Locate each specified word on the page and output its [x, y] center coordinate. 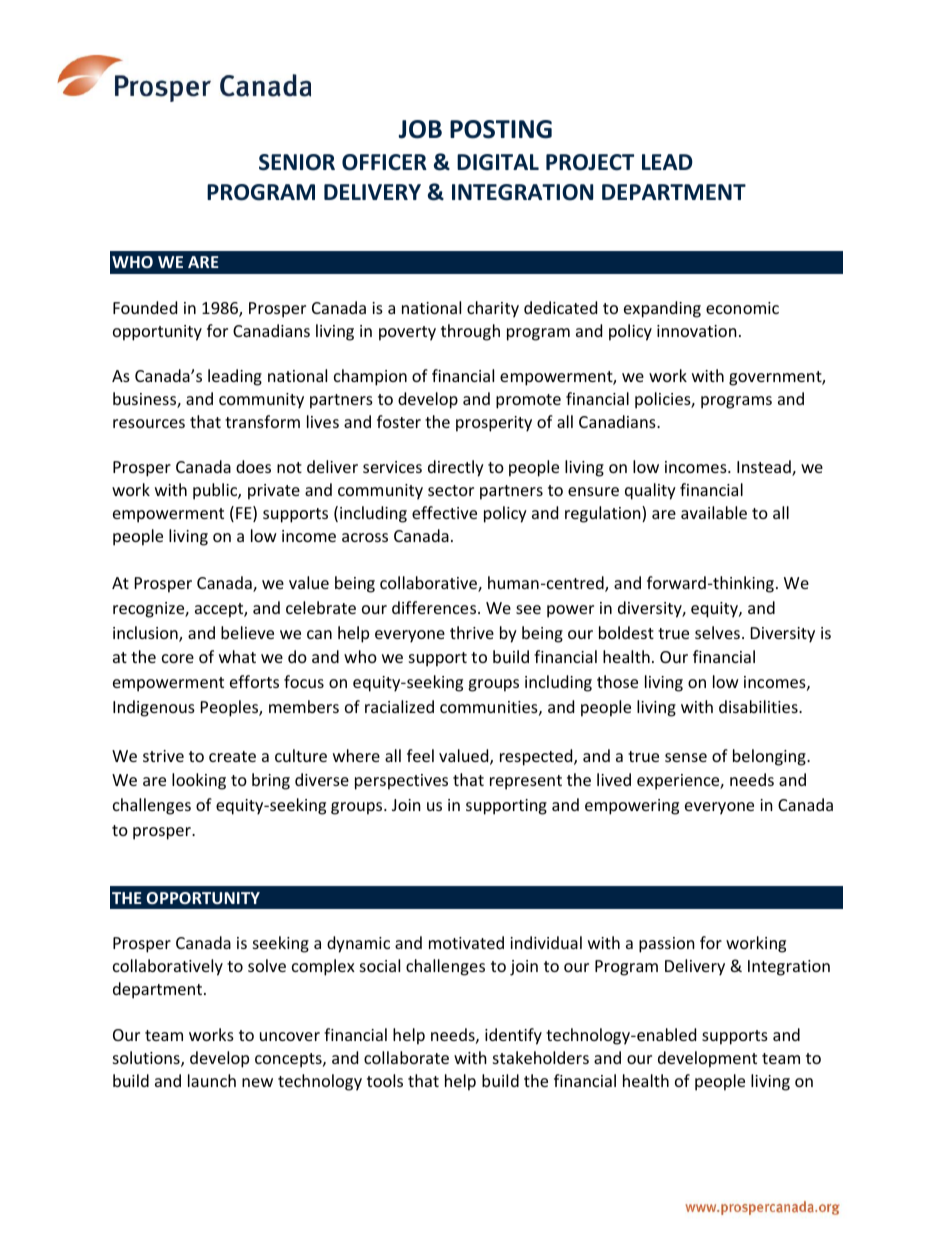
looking [199, 781]
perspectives [401, 782]
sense [686, 757]
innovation [697, 331]
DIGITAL [498, 162]
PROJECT [590, 162]
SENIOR [297, 162]
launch [212, 1080]
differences [435, 607]
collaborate [406, 1057]
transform [262, 421]
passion [667, 945]
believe [247, 632]
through [470, 332]
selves [717, 632]
